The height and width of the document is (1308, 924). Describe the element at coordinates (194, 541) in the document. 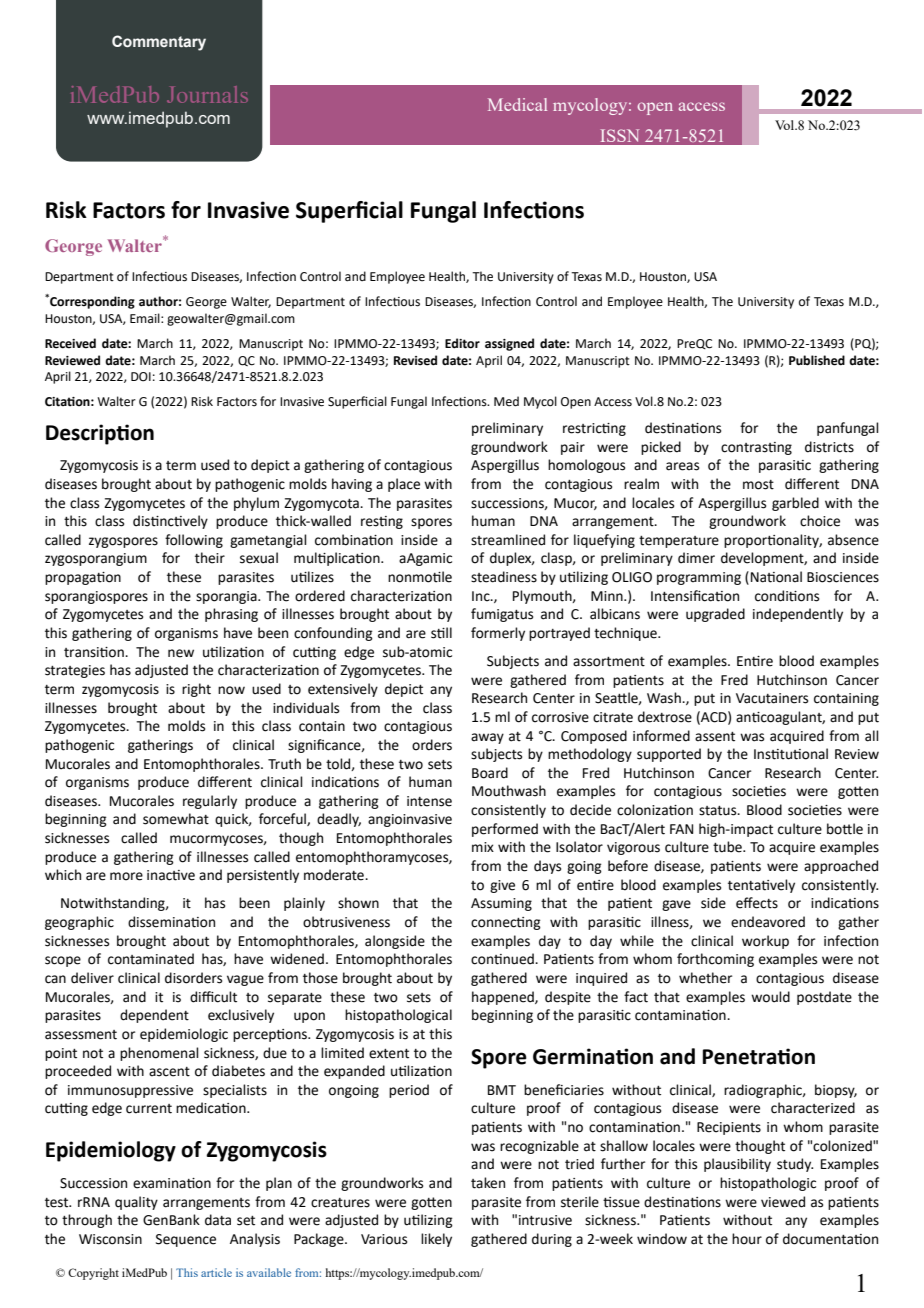

I see `following` at that location.
